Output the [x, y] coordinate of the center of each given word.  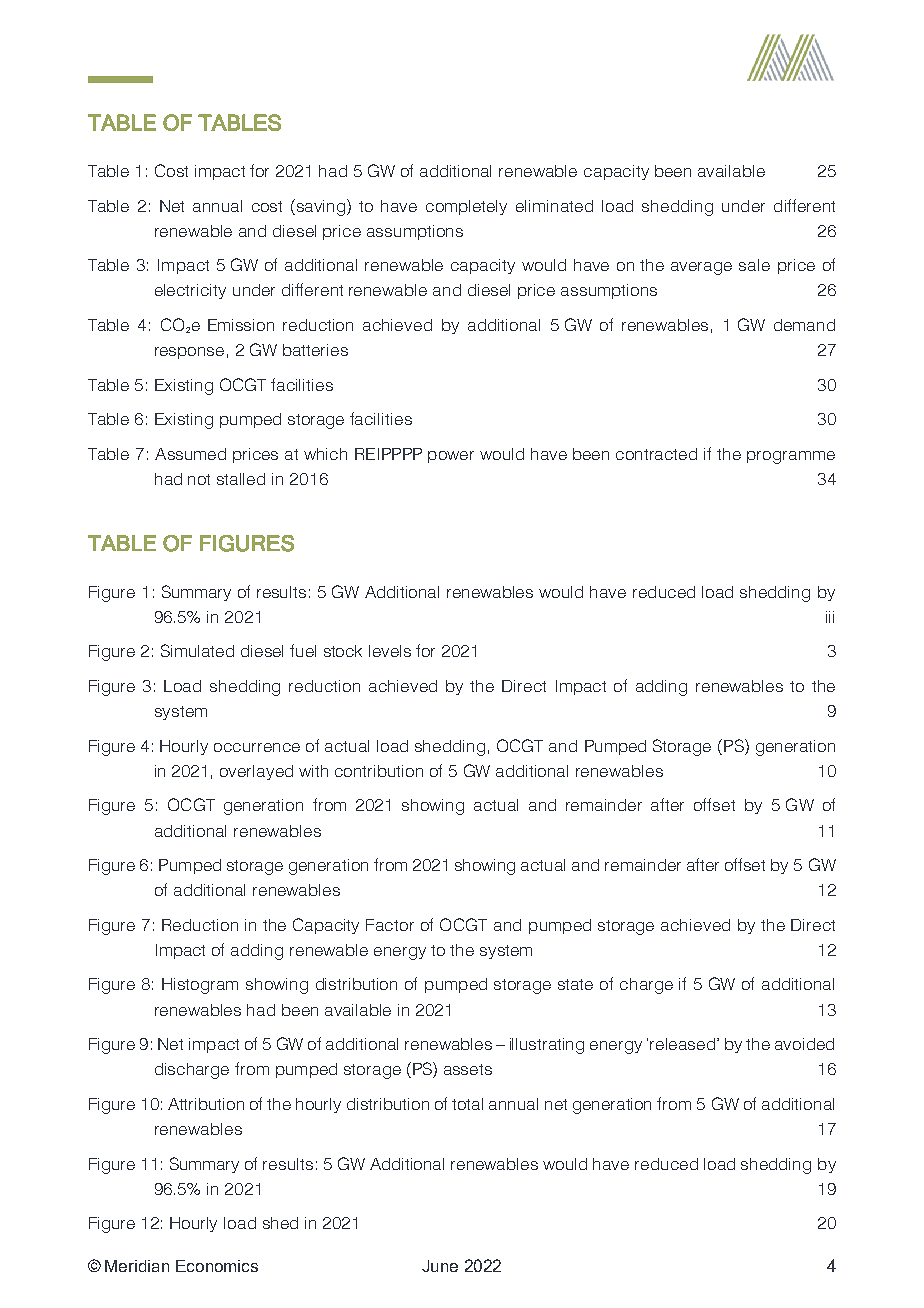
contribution [379, 771]
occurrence [257, 747]
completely [466, 207]
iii [830, 617]
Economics [217, 1266]
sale [754, 265]
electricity [190, 291]
